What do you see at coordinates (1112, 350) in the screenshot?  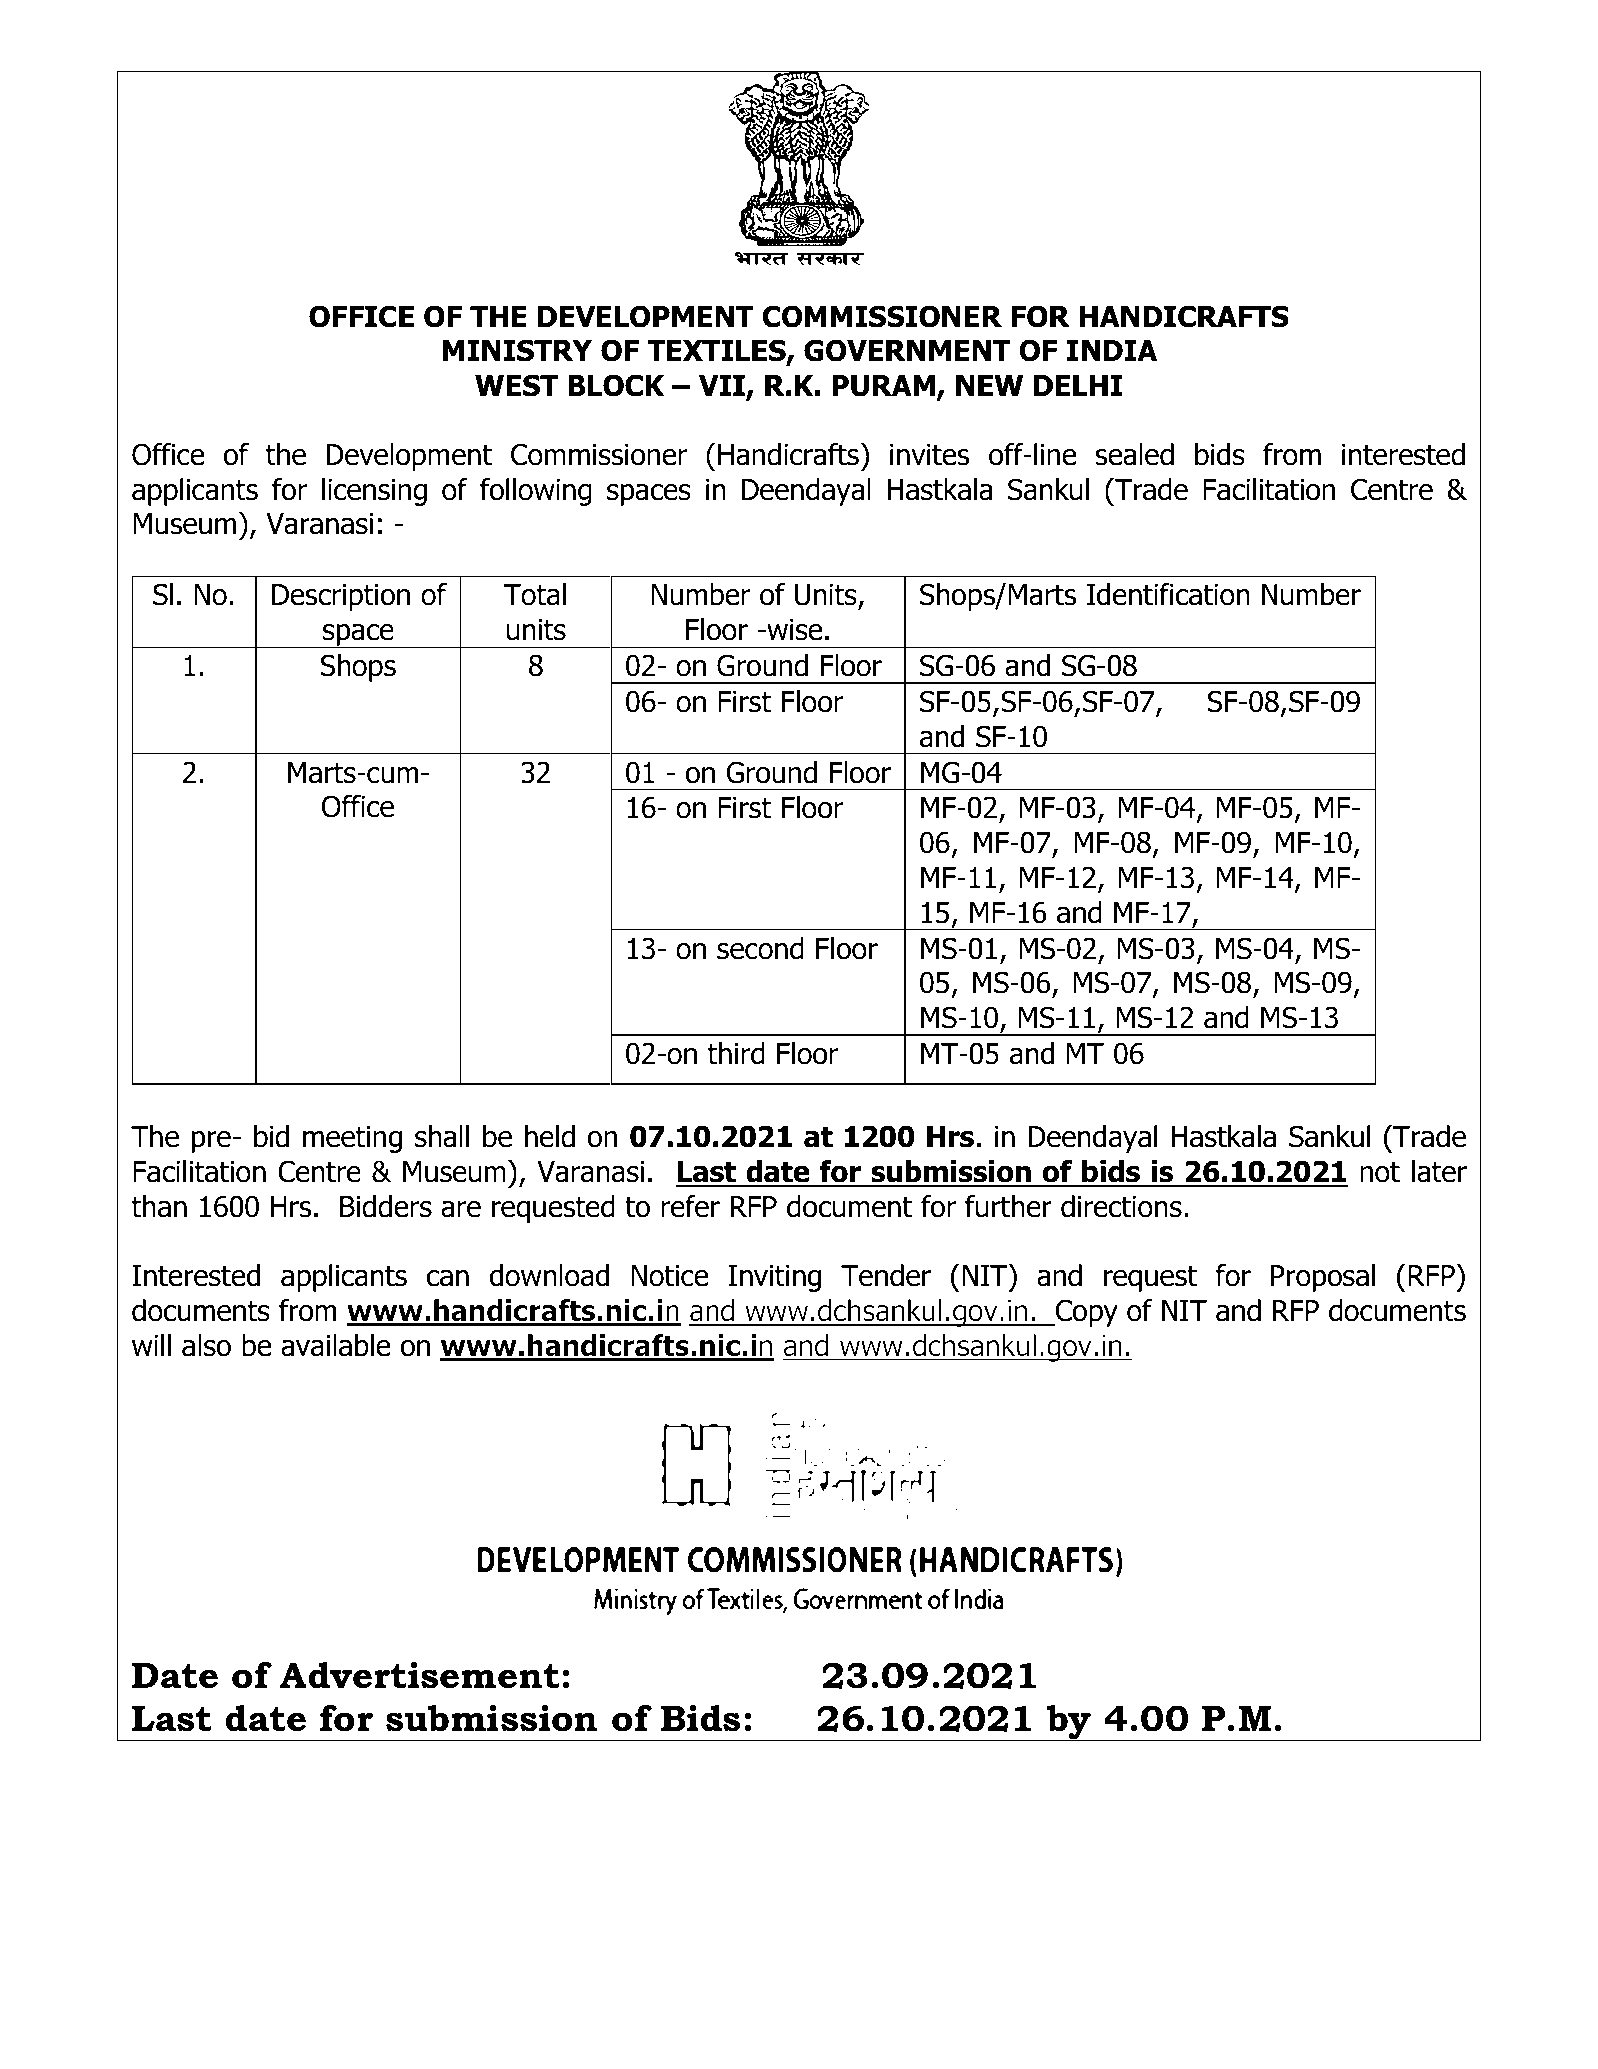 I see `INDIA` at bounding box center [1112, 350].
